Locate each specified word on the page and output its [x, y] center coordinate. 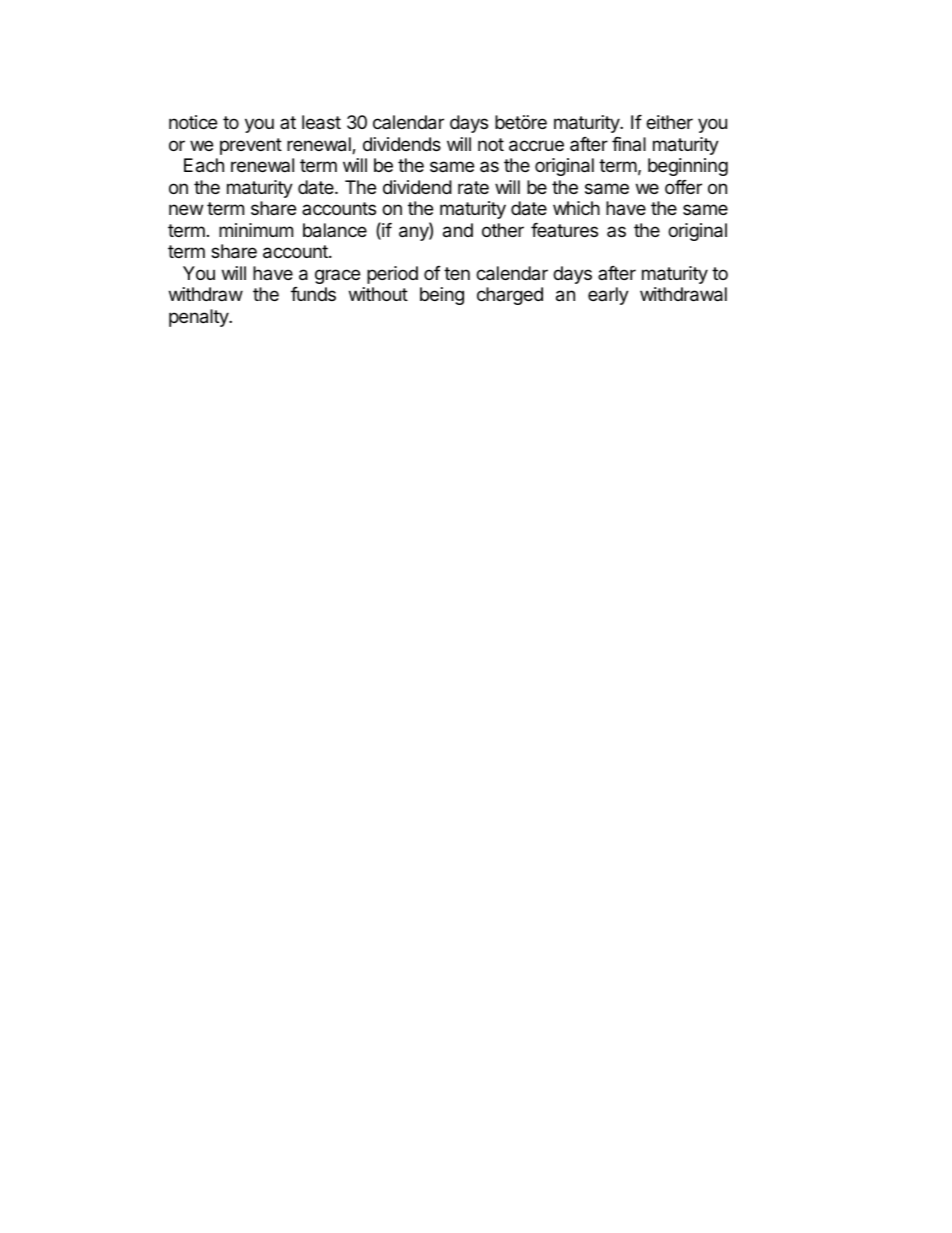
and [458, 230]
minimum [256, 230]
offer [683, 187]
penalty [199, 318]
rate [473, 188]
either [669, 122]
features [564, 230]
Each [204, 165]
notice [193, 122]
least [321, 122]
